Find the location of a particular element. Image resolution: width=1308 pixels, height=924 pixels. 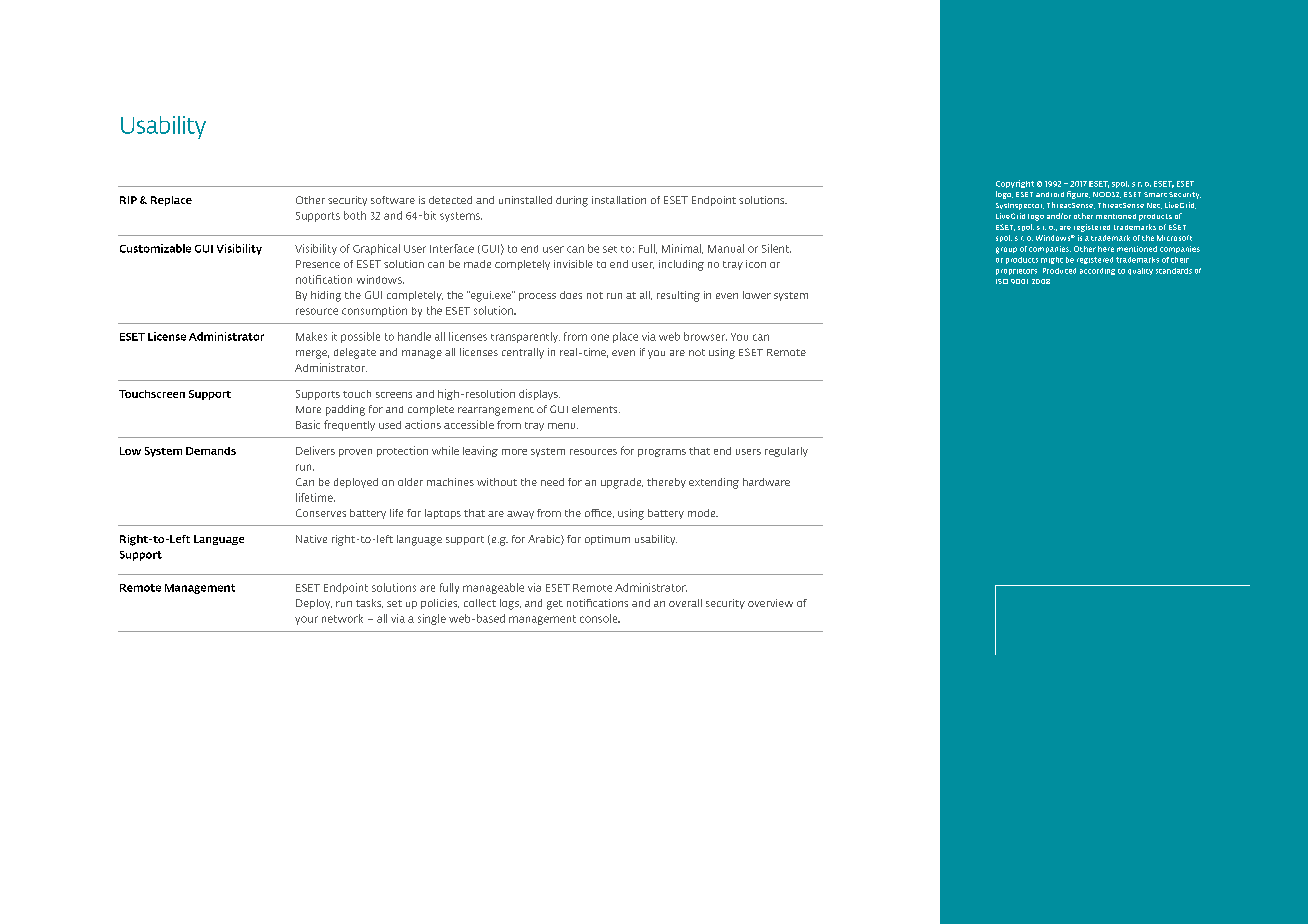

overview is located at coordinates (770, 603).
